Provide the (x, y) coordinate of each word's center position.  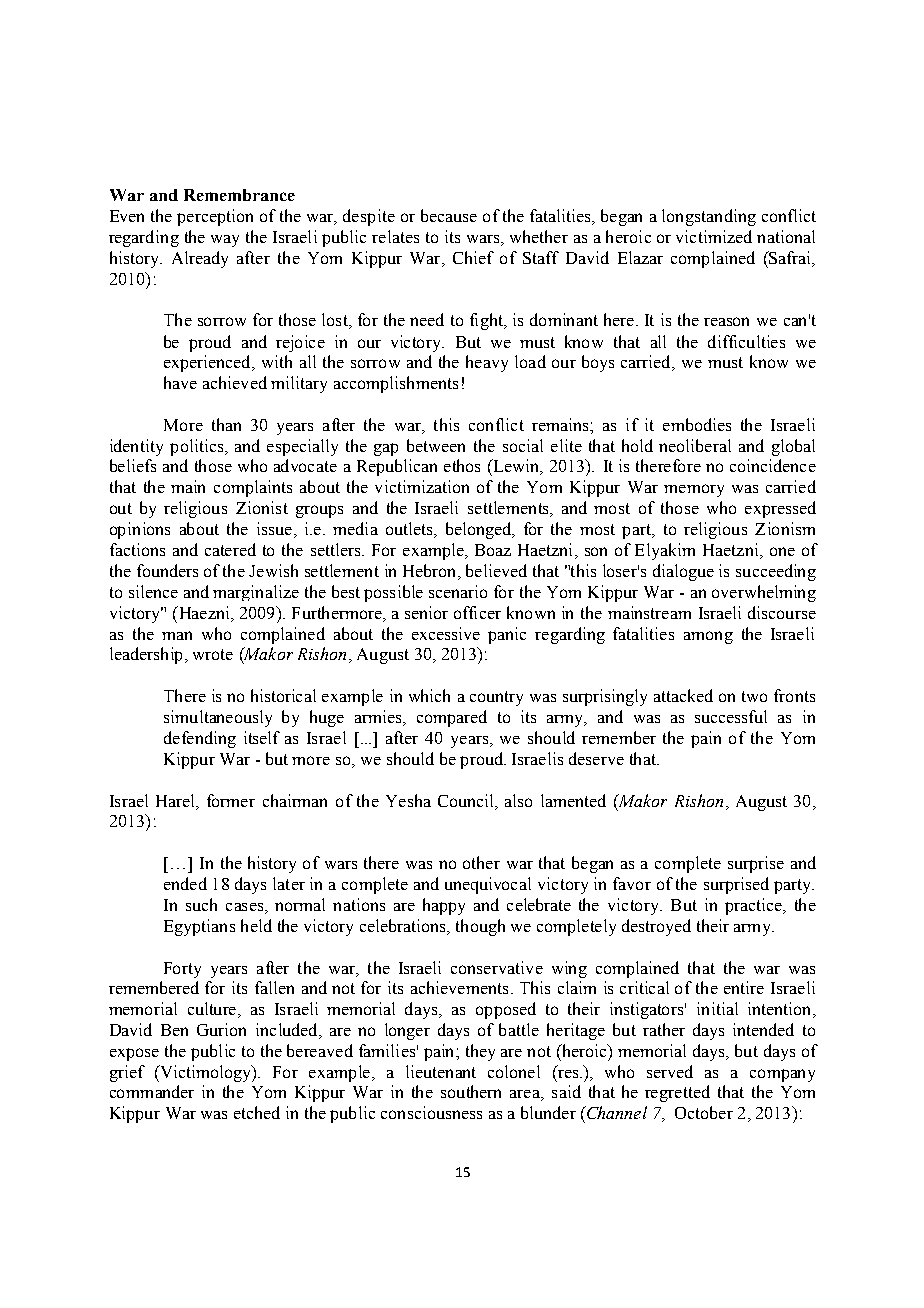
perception (215, 217)
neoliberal (695, 445)
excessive (446, 633)
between (436, 445)
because (449, 215)
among (708, 637)
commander (152, 1091)
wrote (213, 654)
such (201, 904)
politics (198, 447)
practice (754, 906)
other (481, 862)
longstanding (709, 217)
